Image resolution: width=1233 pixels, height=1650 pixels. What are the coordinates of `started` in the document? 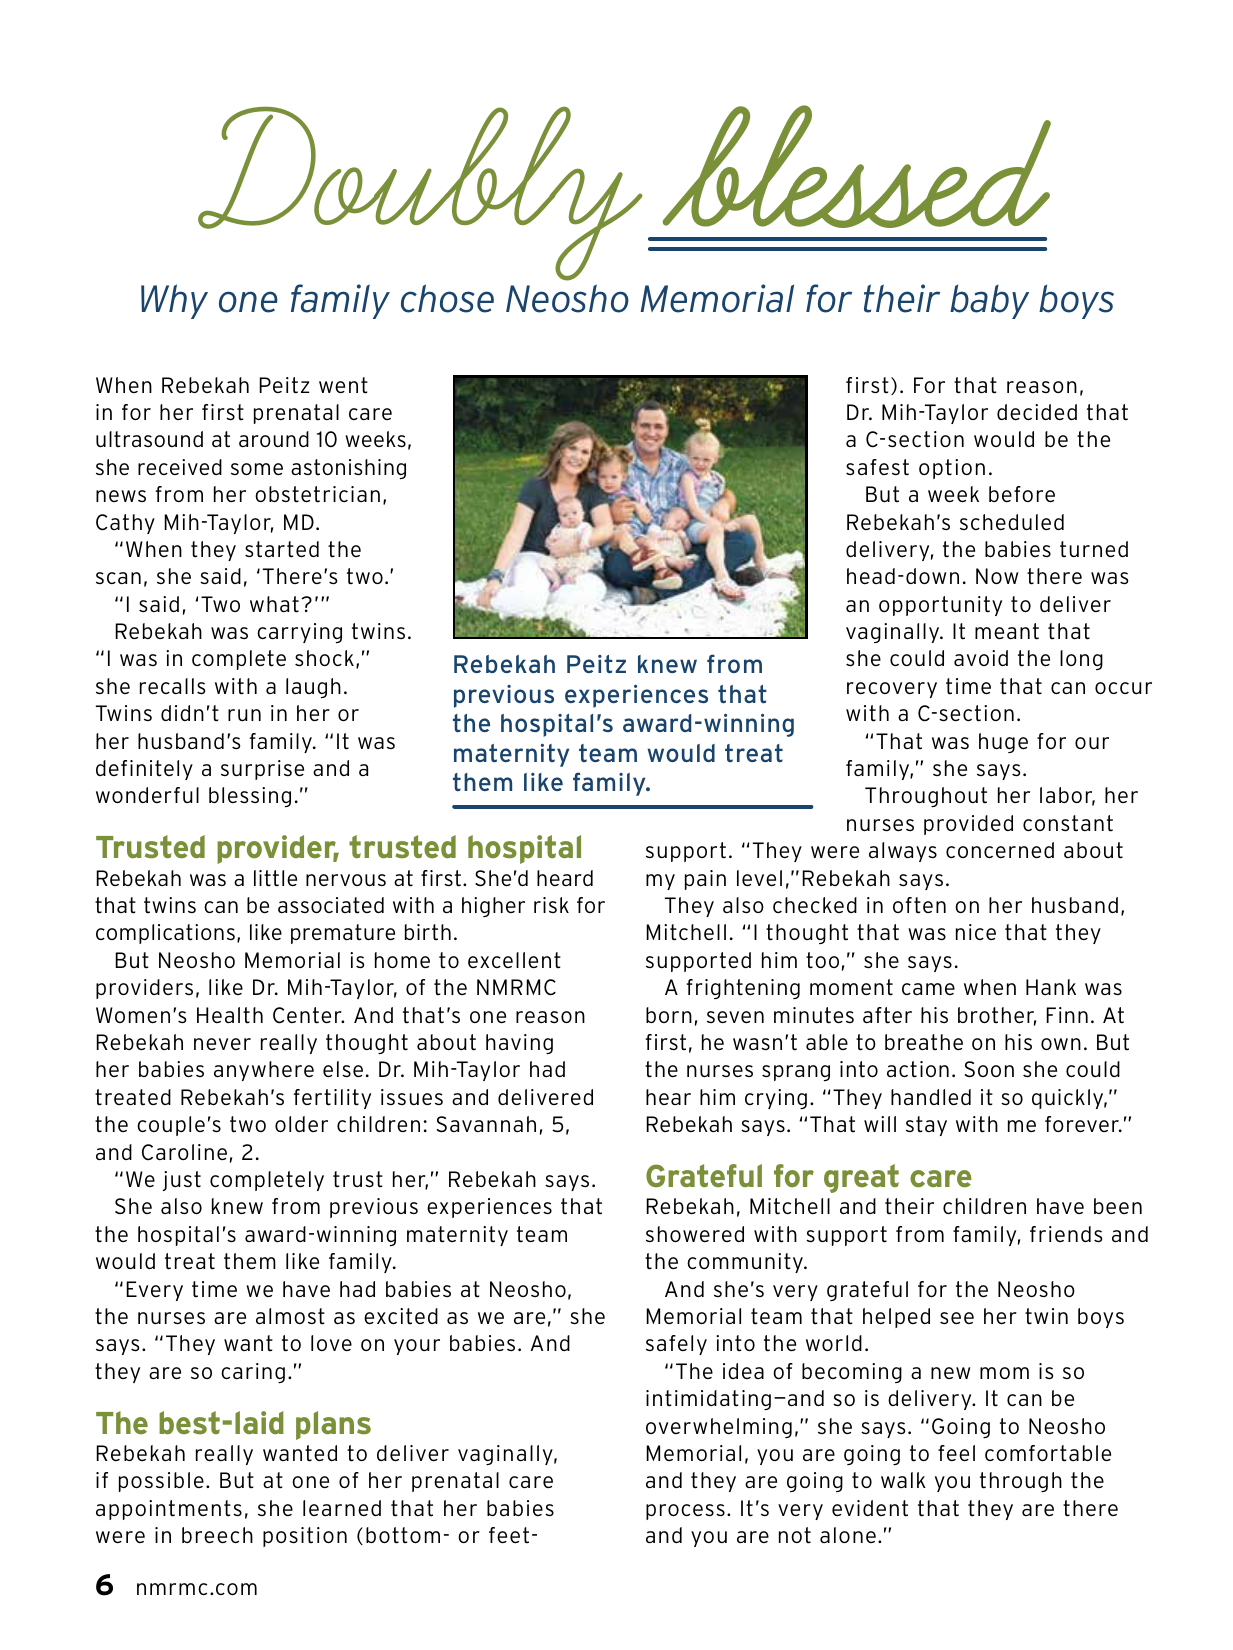 It's located at (282, 549).
